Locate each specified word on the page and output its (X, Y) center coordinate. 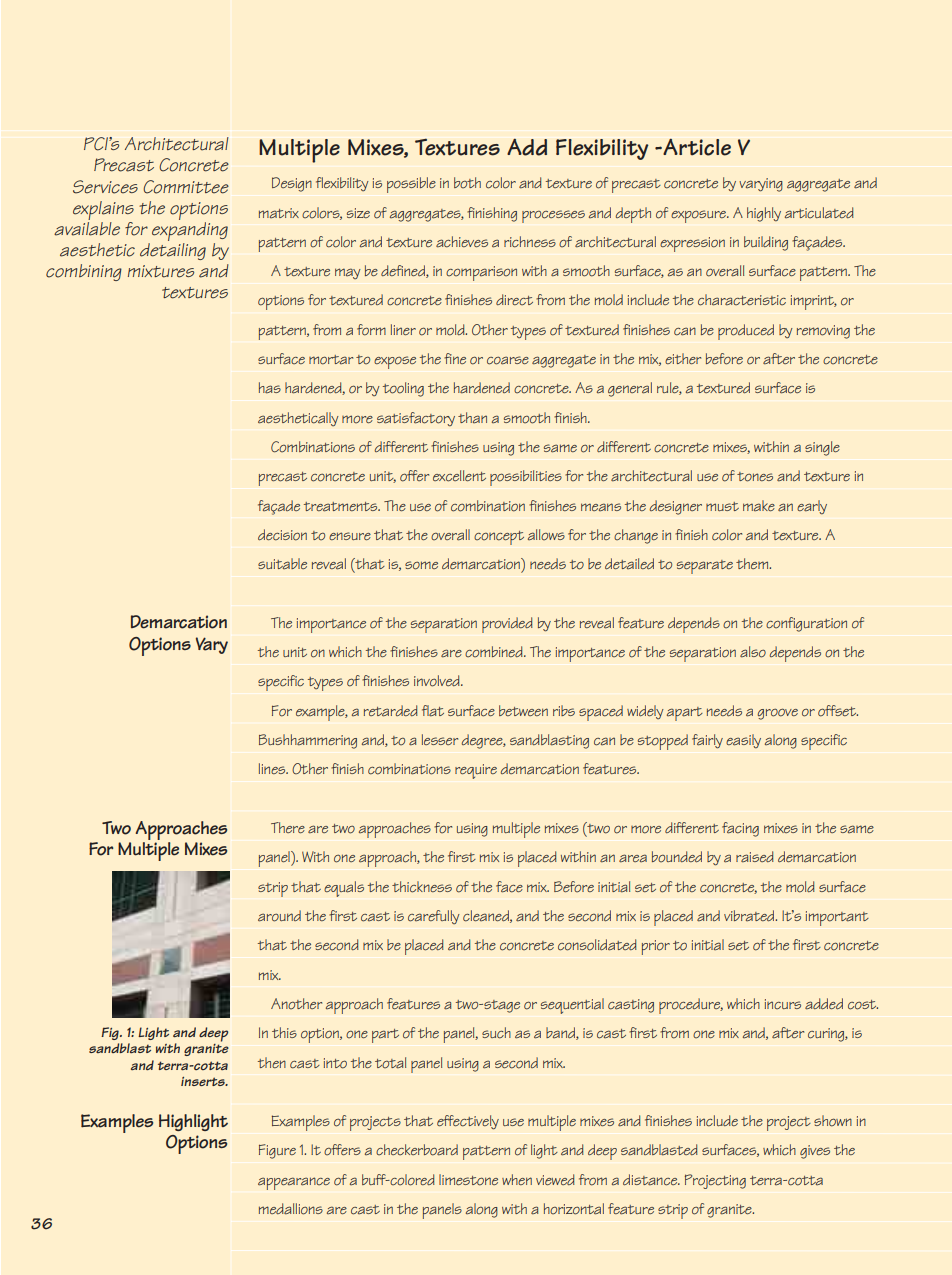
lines (273, 768)
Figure (277, 1151)
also (753, 652)
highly (764, 214)
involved (438, 681)
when (517, 1179)
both (467, 183)
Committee (186, 187)
